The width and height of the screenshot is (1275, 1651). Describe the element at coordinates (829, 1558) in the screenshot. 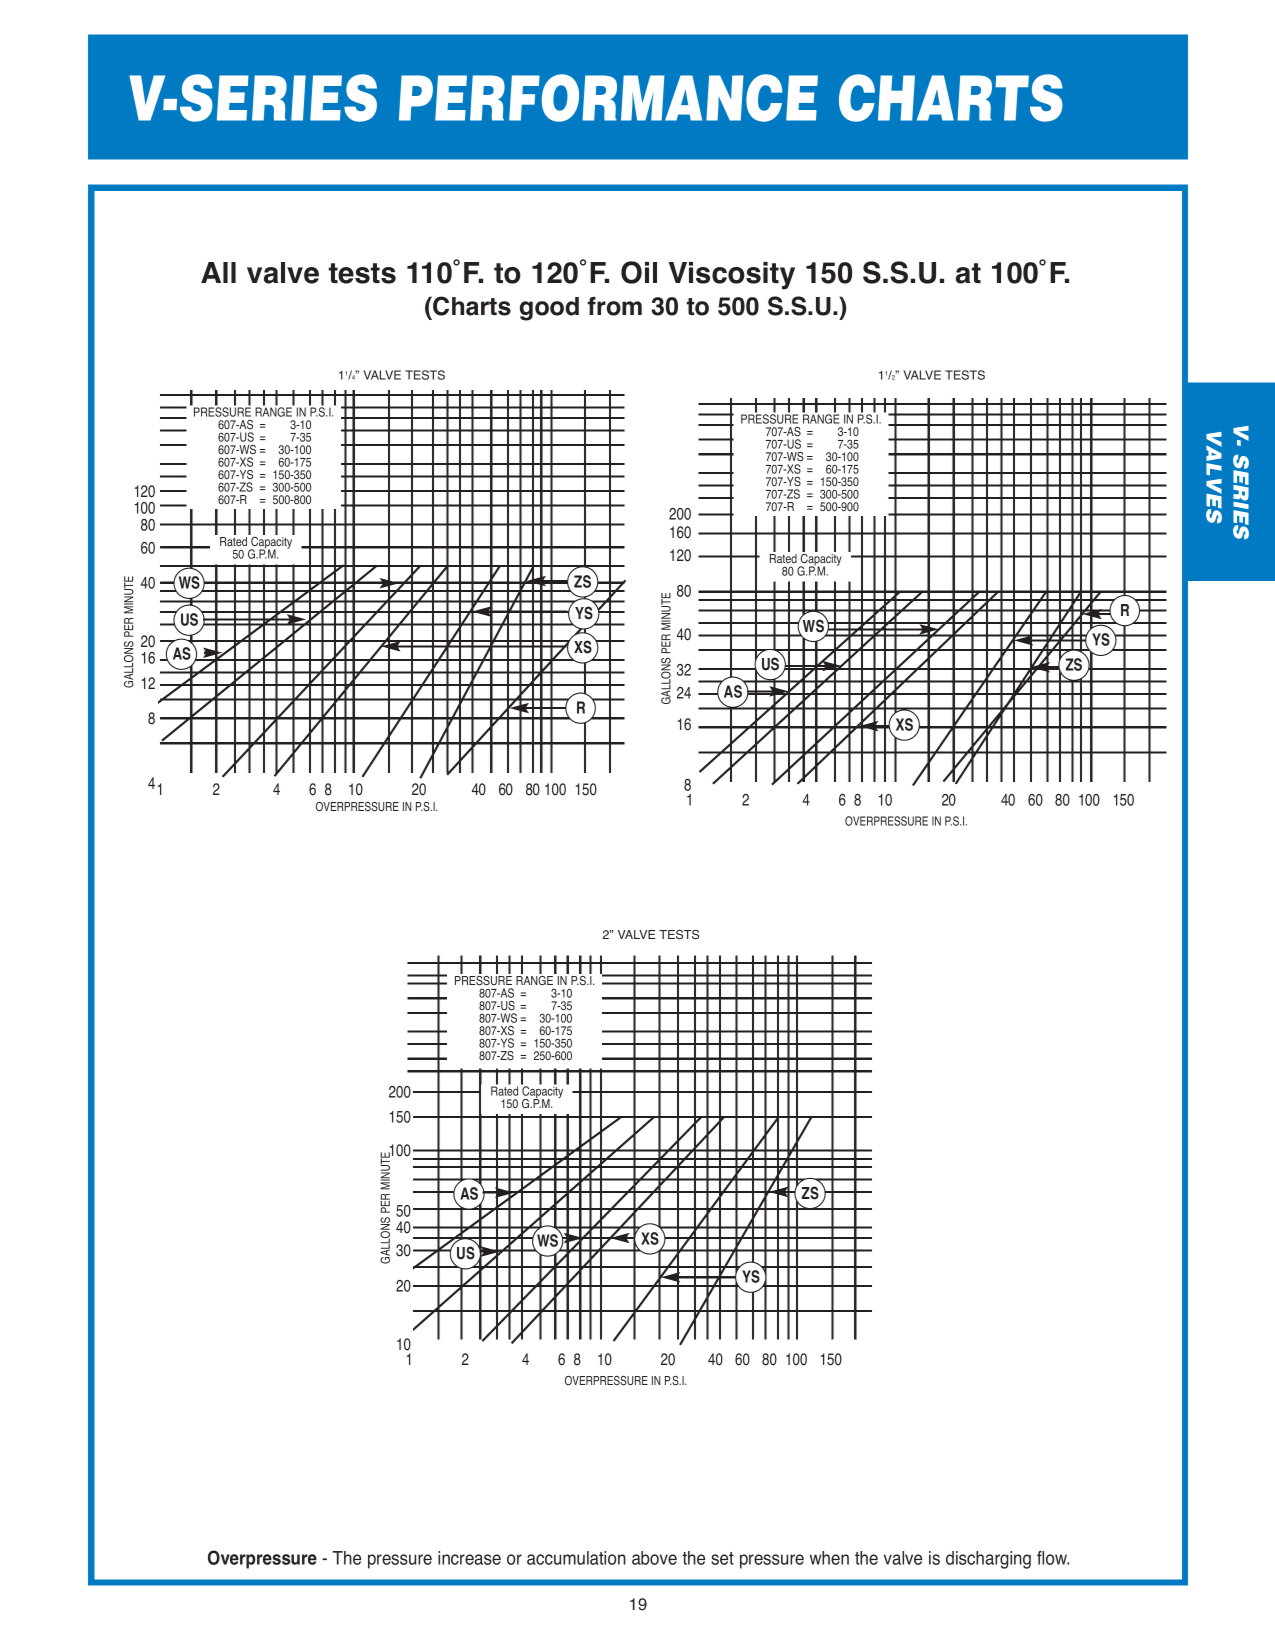

I see `when` at that location.
